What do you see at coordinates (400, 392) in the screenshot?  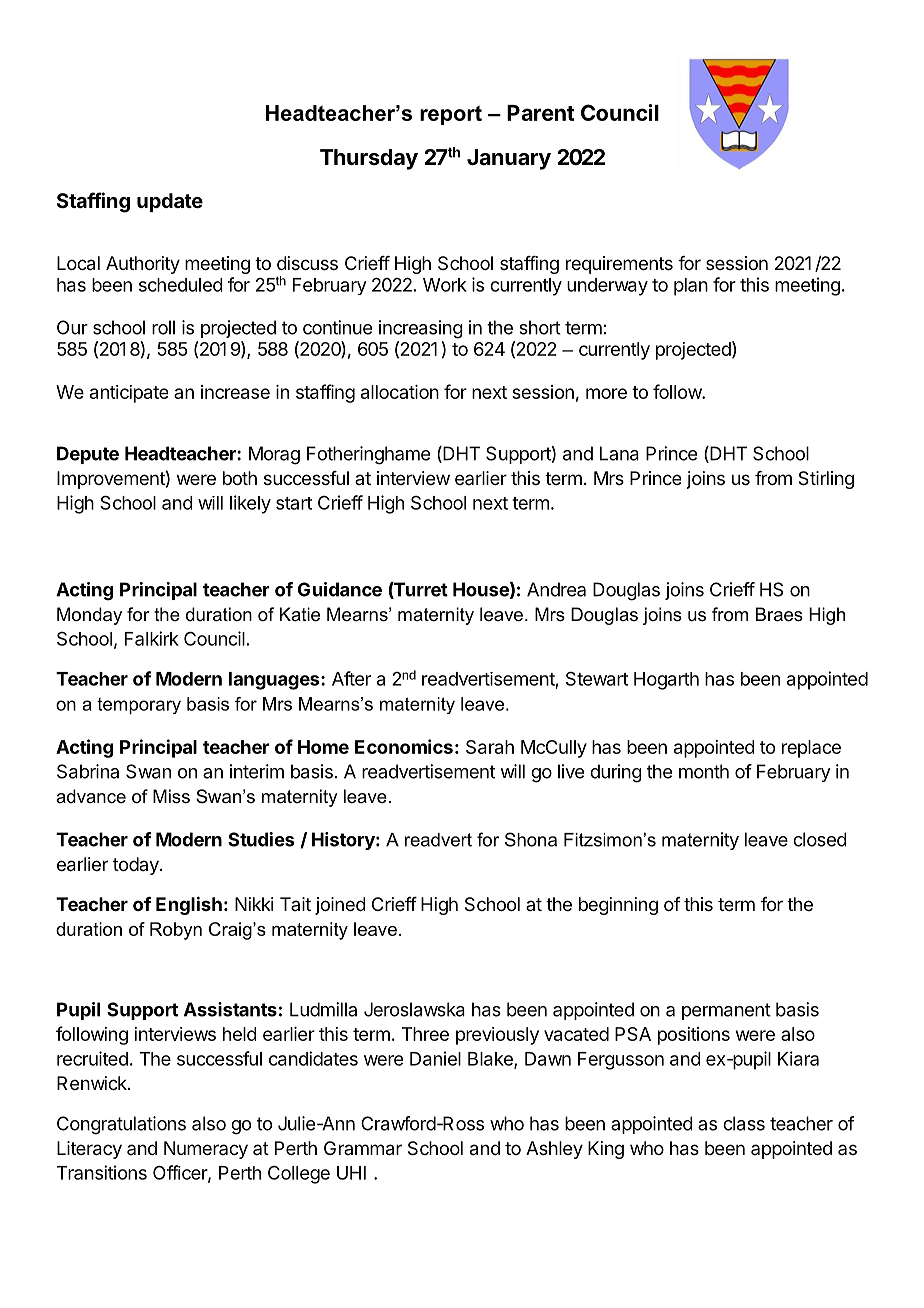 I see `allocation` at bounding box center [400, 392].
